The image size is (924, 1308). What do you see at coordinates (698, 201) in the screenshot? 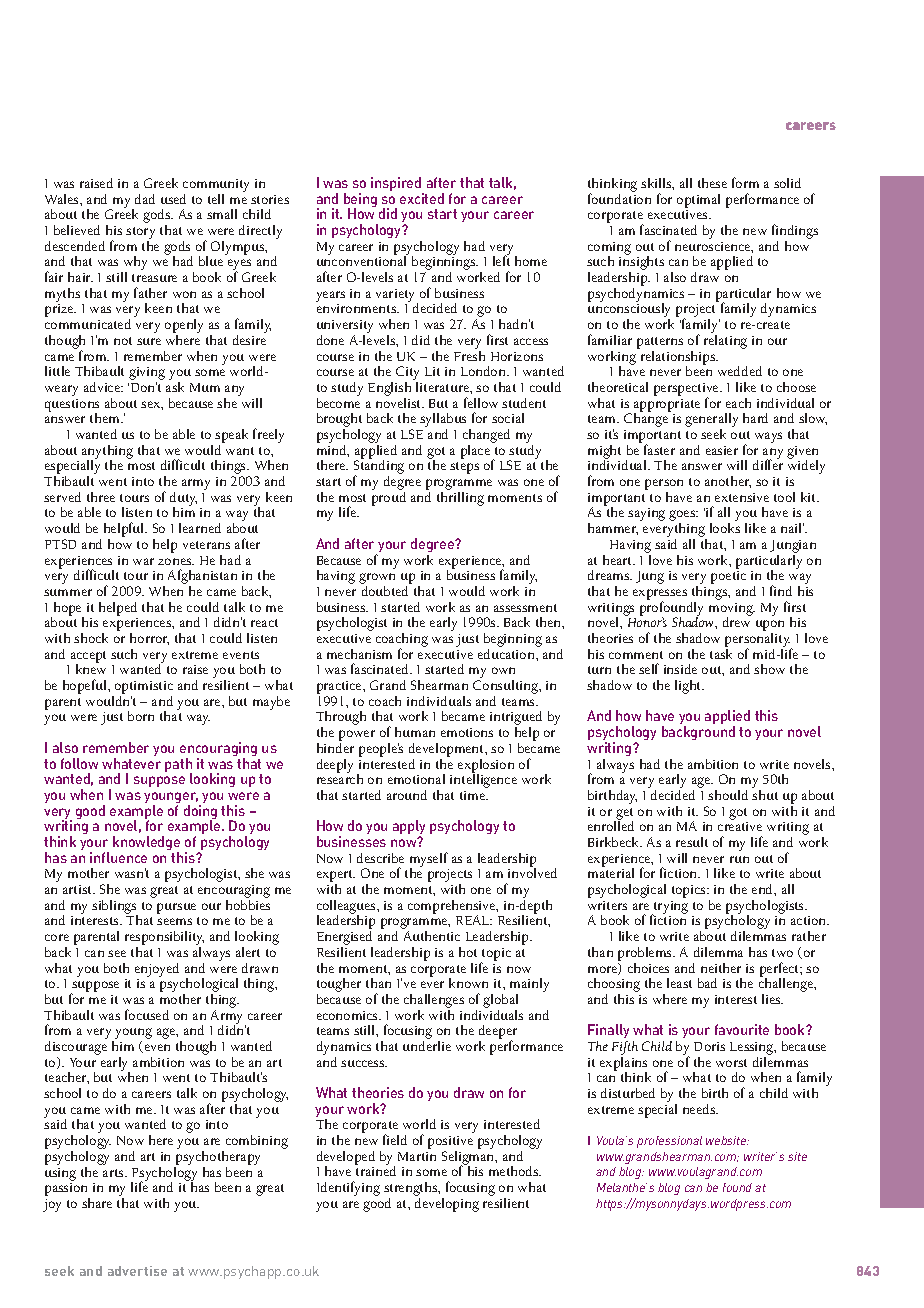
I see `optimal` at bounding box center [698, 201].
